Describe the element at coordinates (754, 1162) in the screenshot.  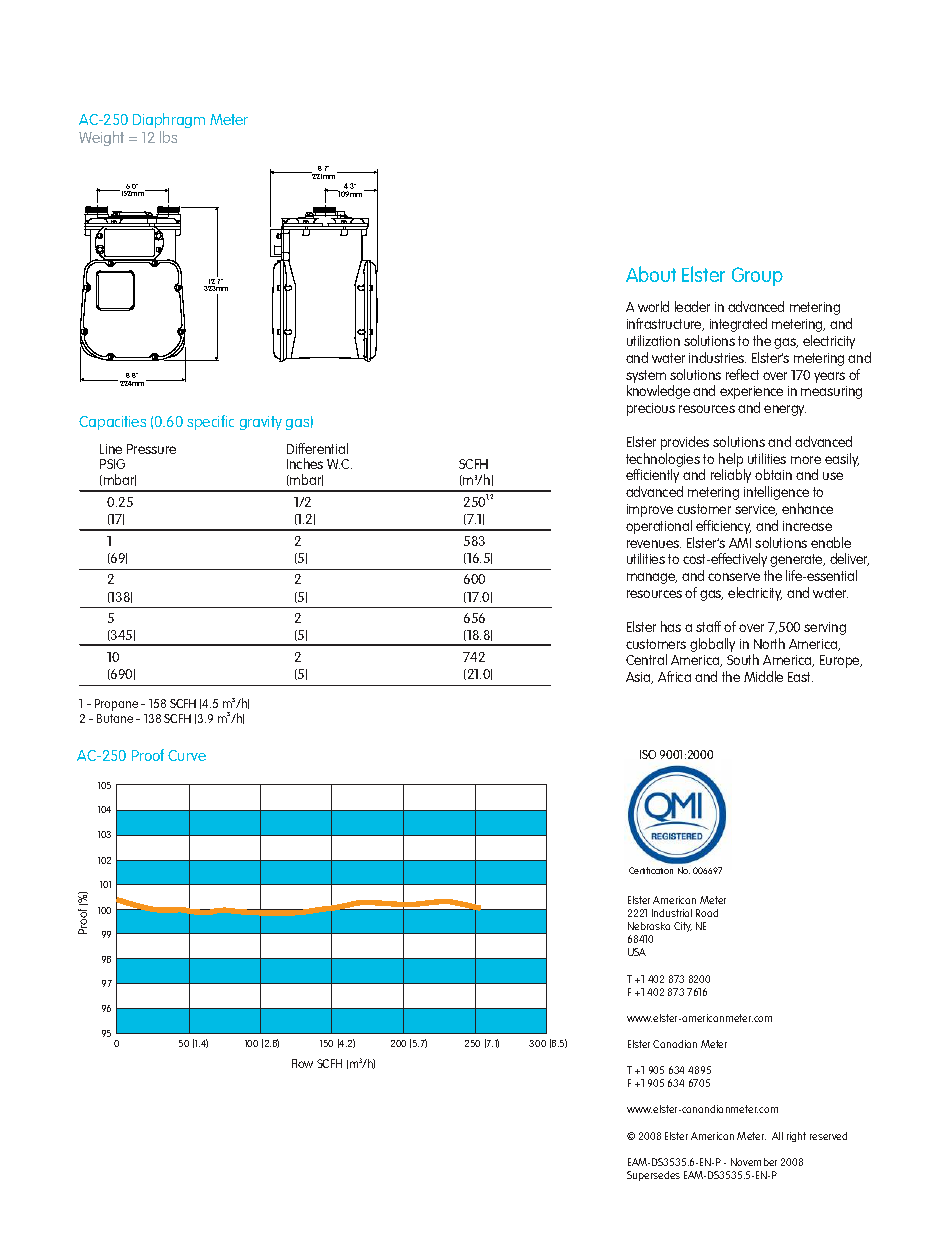
I see `November` at that location.
